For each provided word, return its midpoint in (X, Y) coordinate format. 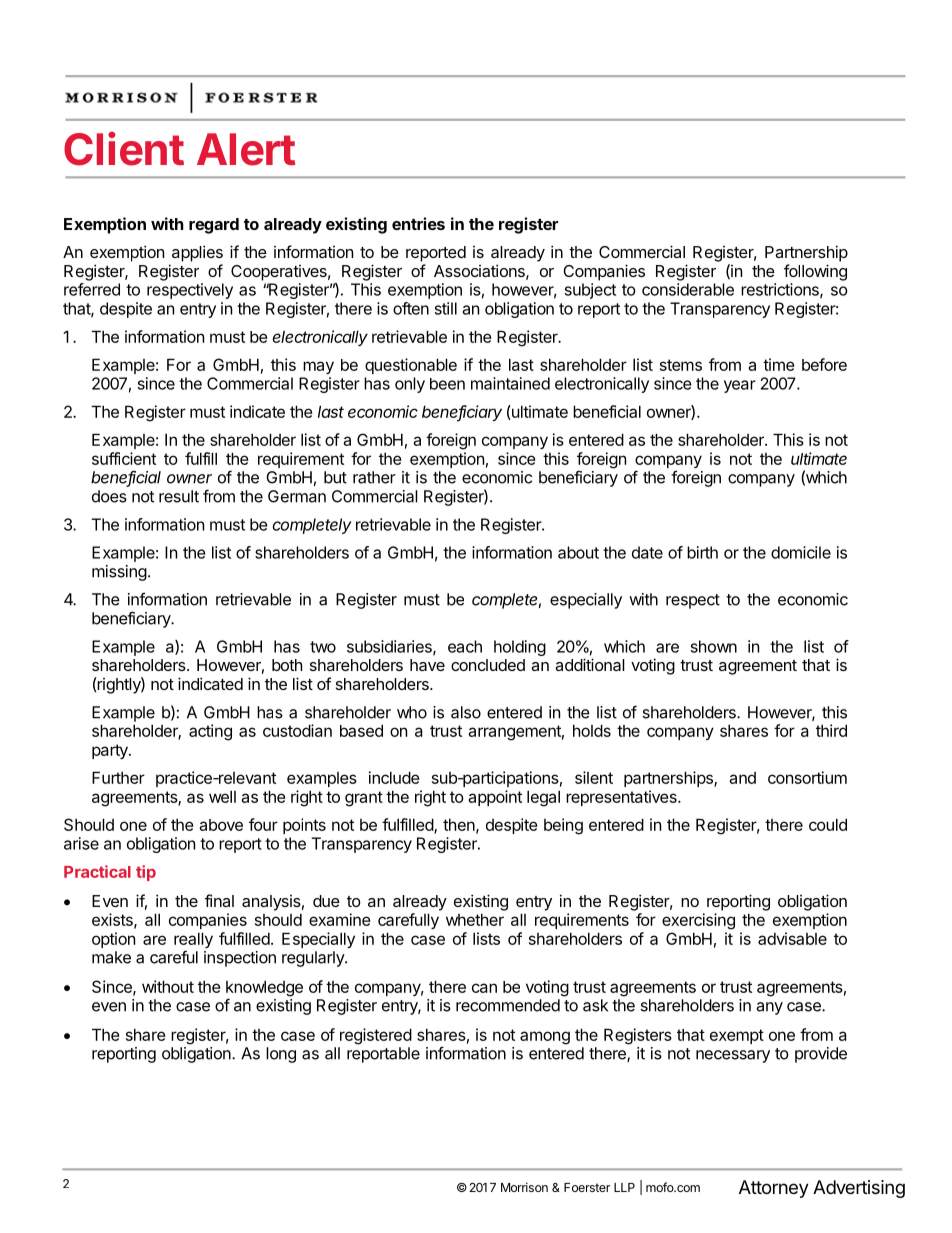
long (281, 1055)
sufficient (124, 458)
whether (475, 919)
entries (418, 223)
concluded (488, 665)
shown (714, 646)
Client (124, 148)
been (447, 384)
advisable (792, 938)
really (193, 941)
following (815, 272)
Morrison (524, 1187)
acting (210, 732)
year (740, 386)
